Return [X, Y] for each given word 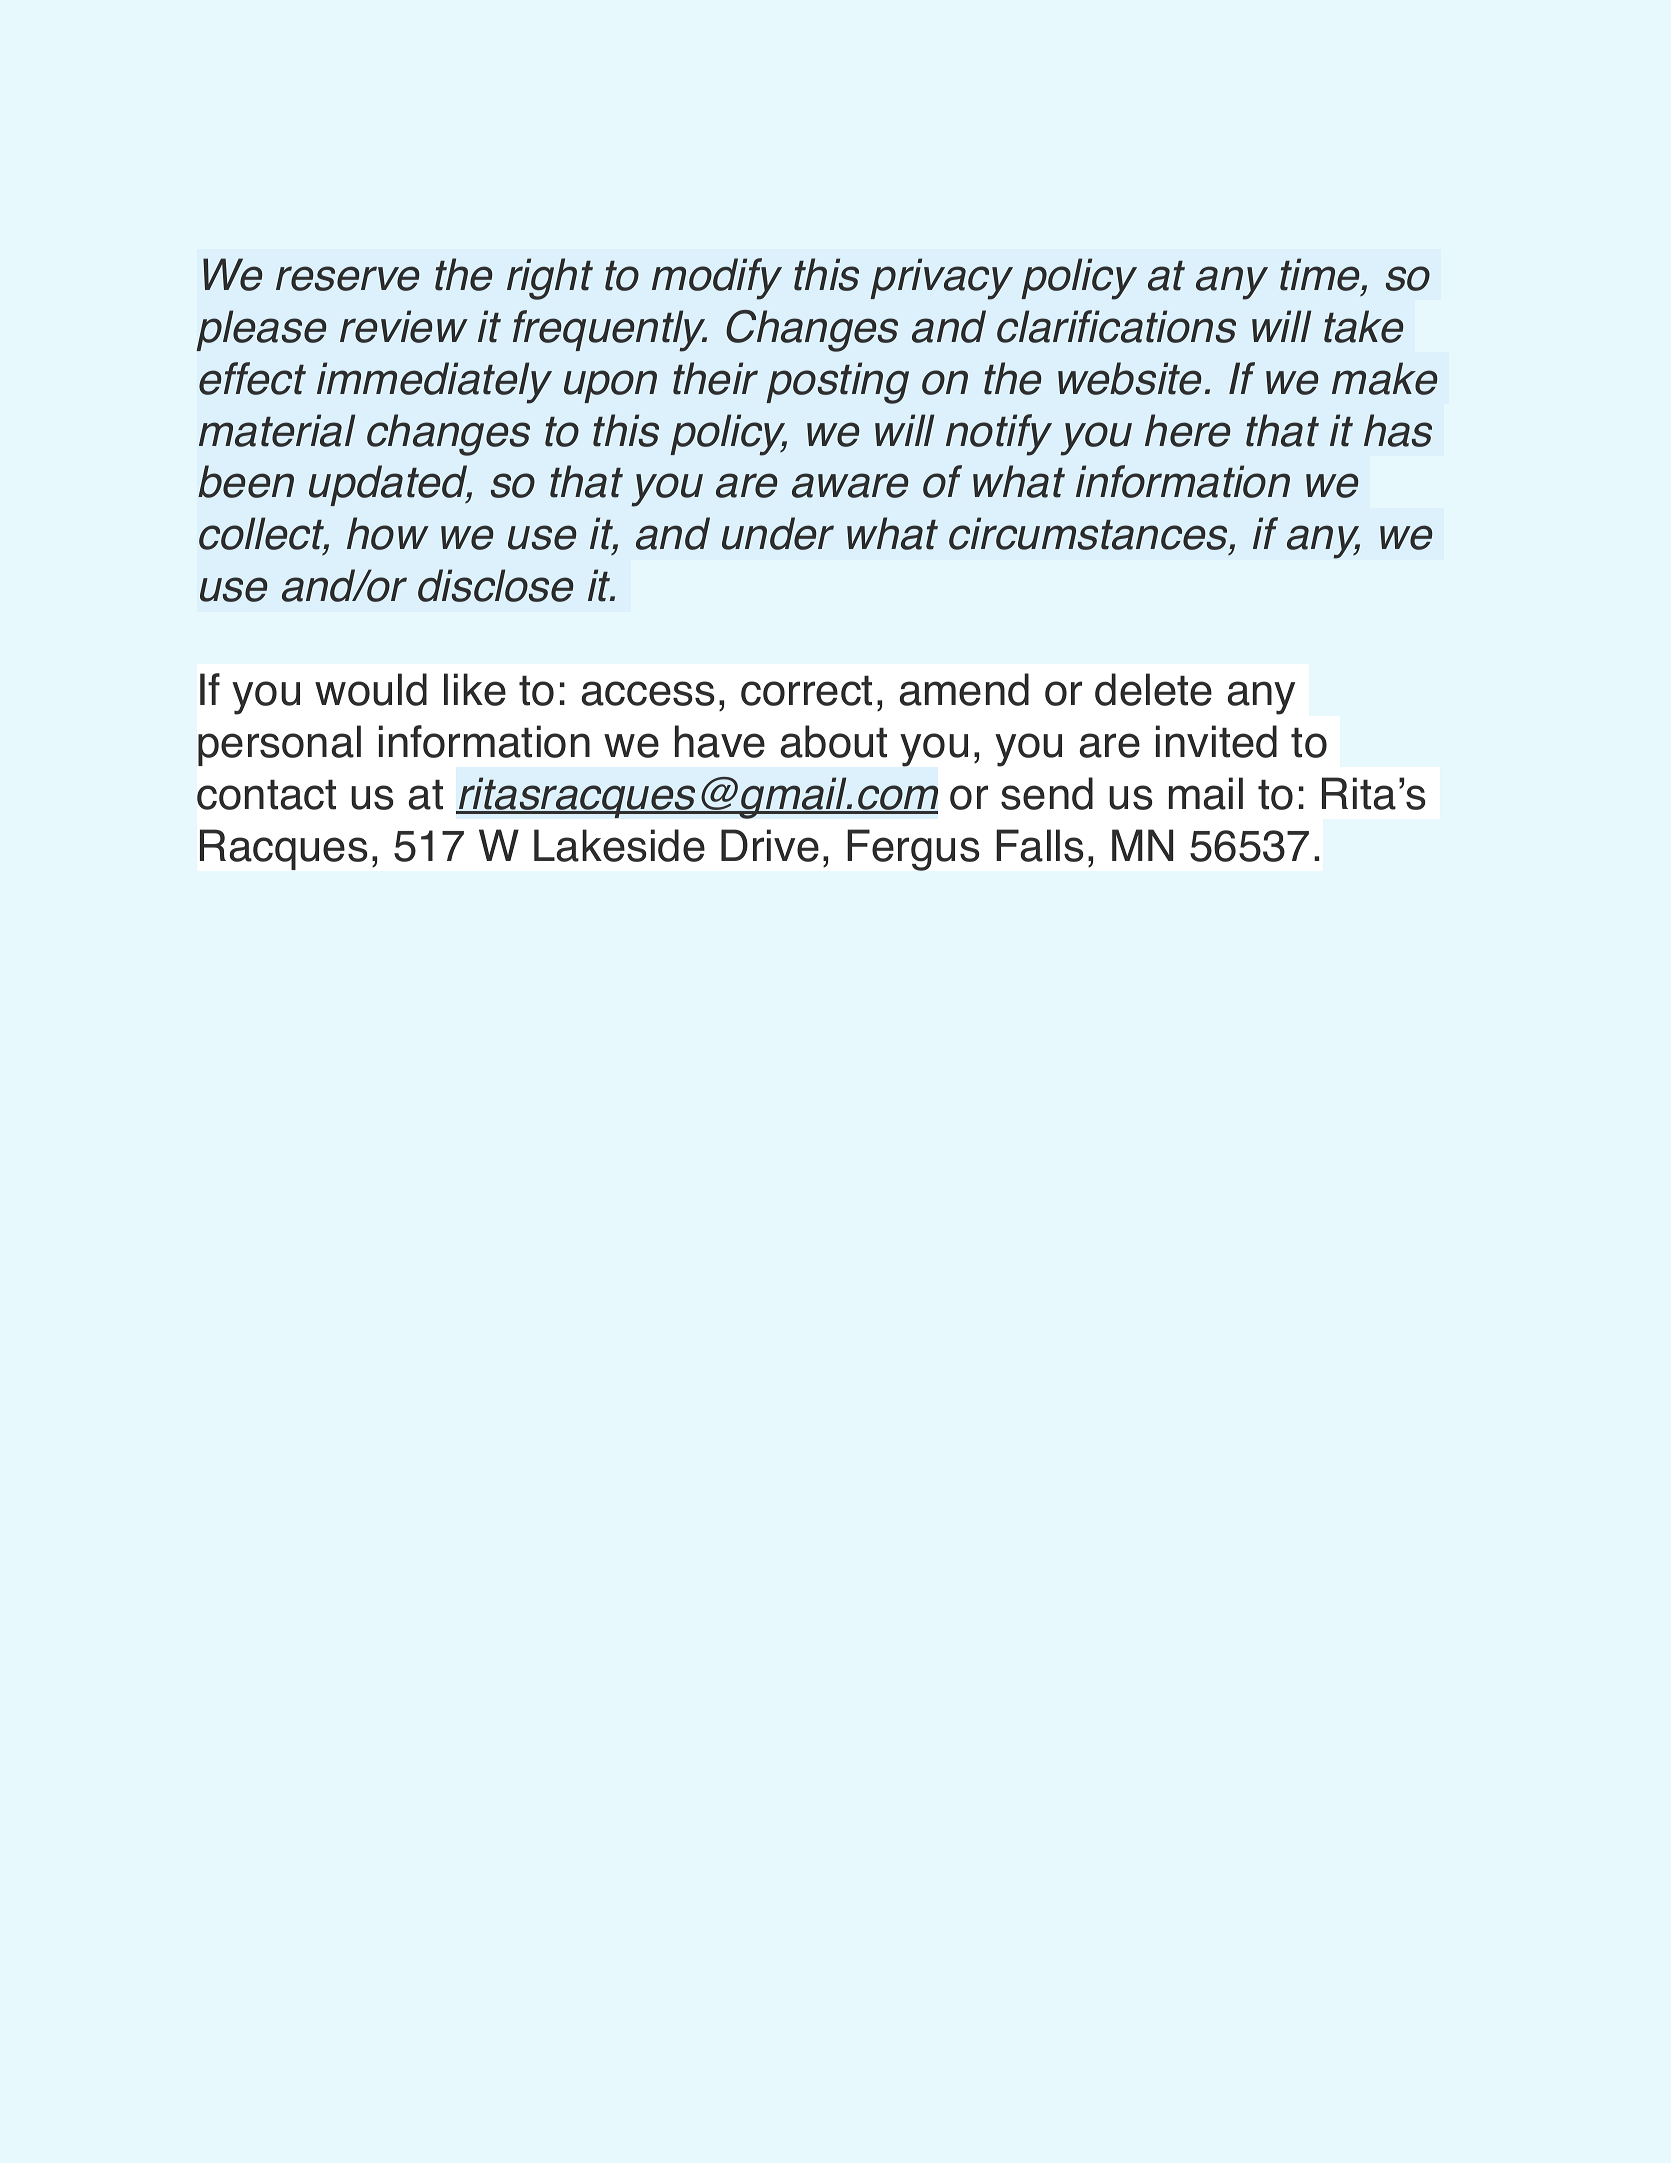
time [1321, 274]
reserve [347, 278]
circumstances [1089, 533]
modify [717, 279]
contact [266, 794]
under [778, 533]
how [388, 533]
